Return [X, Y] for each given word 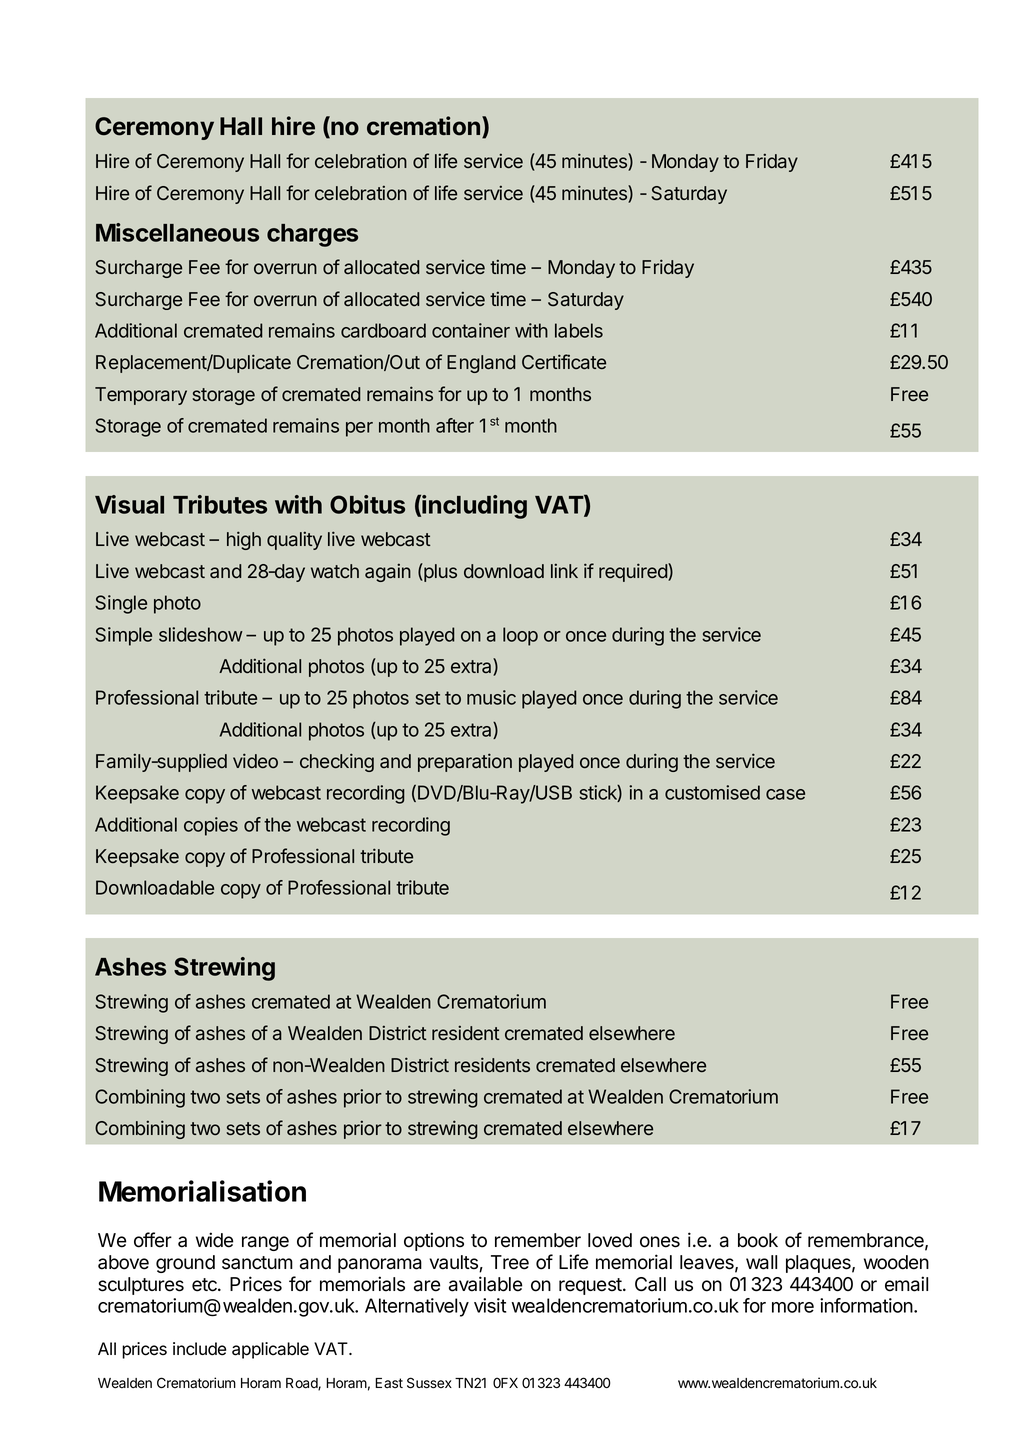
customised [712, 792]
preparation [465, 762]
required [634, 572]
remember [538, 1240]
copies [211, 826]
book [758, 1240]
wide [215, 1240]
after [455, 425]
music [491, 697]
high [244, 540]
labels [579, 330]
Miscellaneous [177, 232]
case [785, 794]
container [471, 330]
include [199, 1349]
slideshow [201, 634]
